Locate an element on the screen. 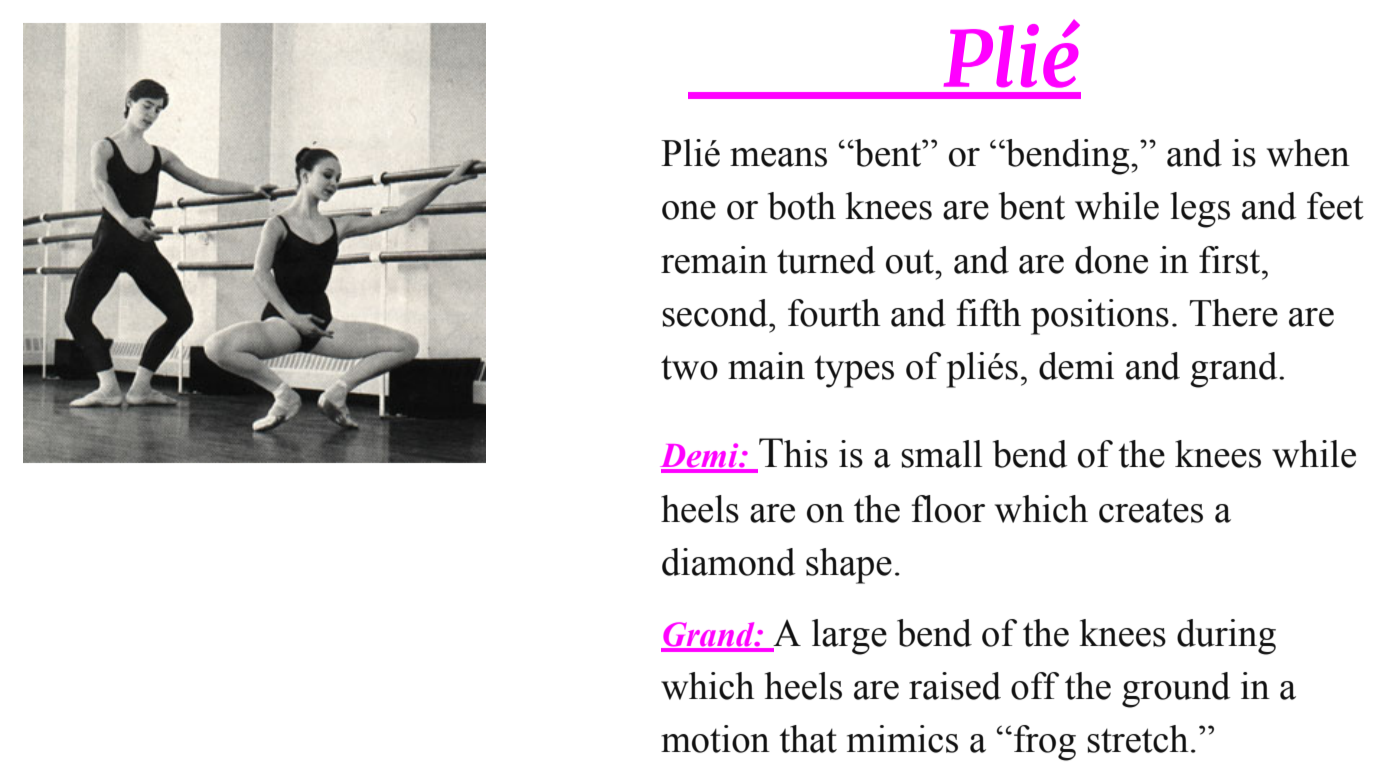 Image resolution: width=1383 pixels, height=778 pixels. when is located at coordinates (1308, 153).
